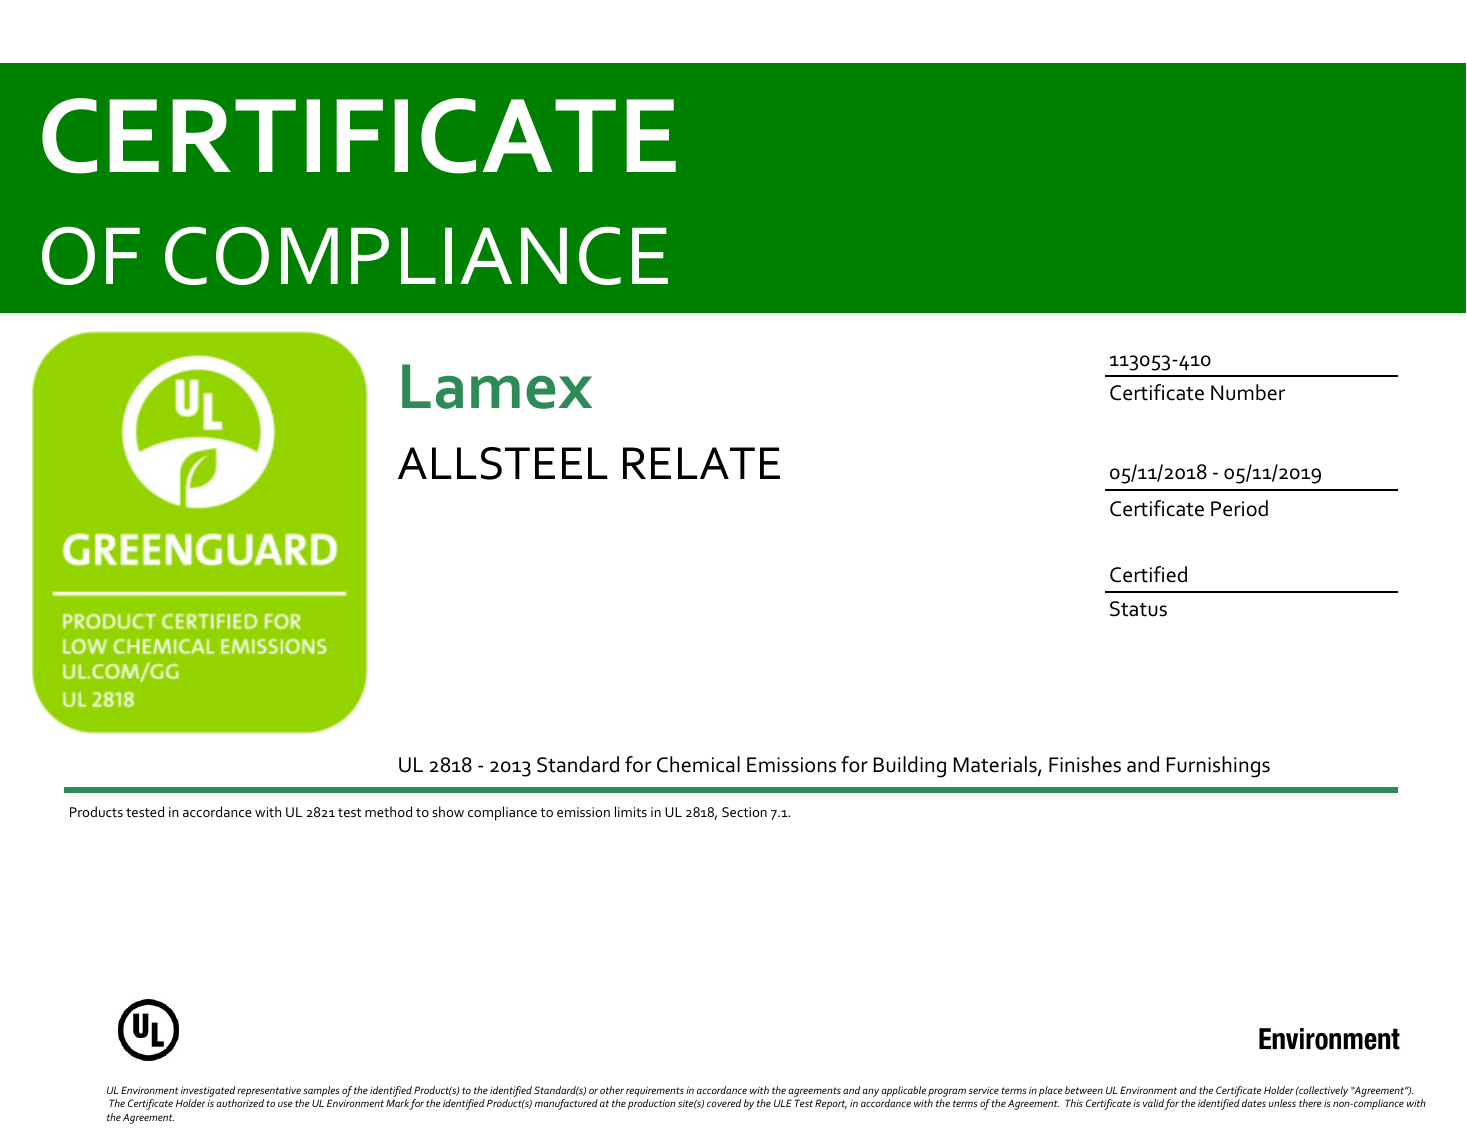 The image size is (1467, 1133). Describe the element at coordinates (744, 812) in the screenshot. I see `Section` at that location.
